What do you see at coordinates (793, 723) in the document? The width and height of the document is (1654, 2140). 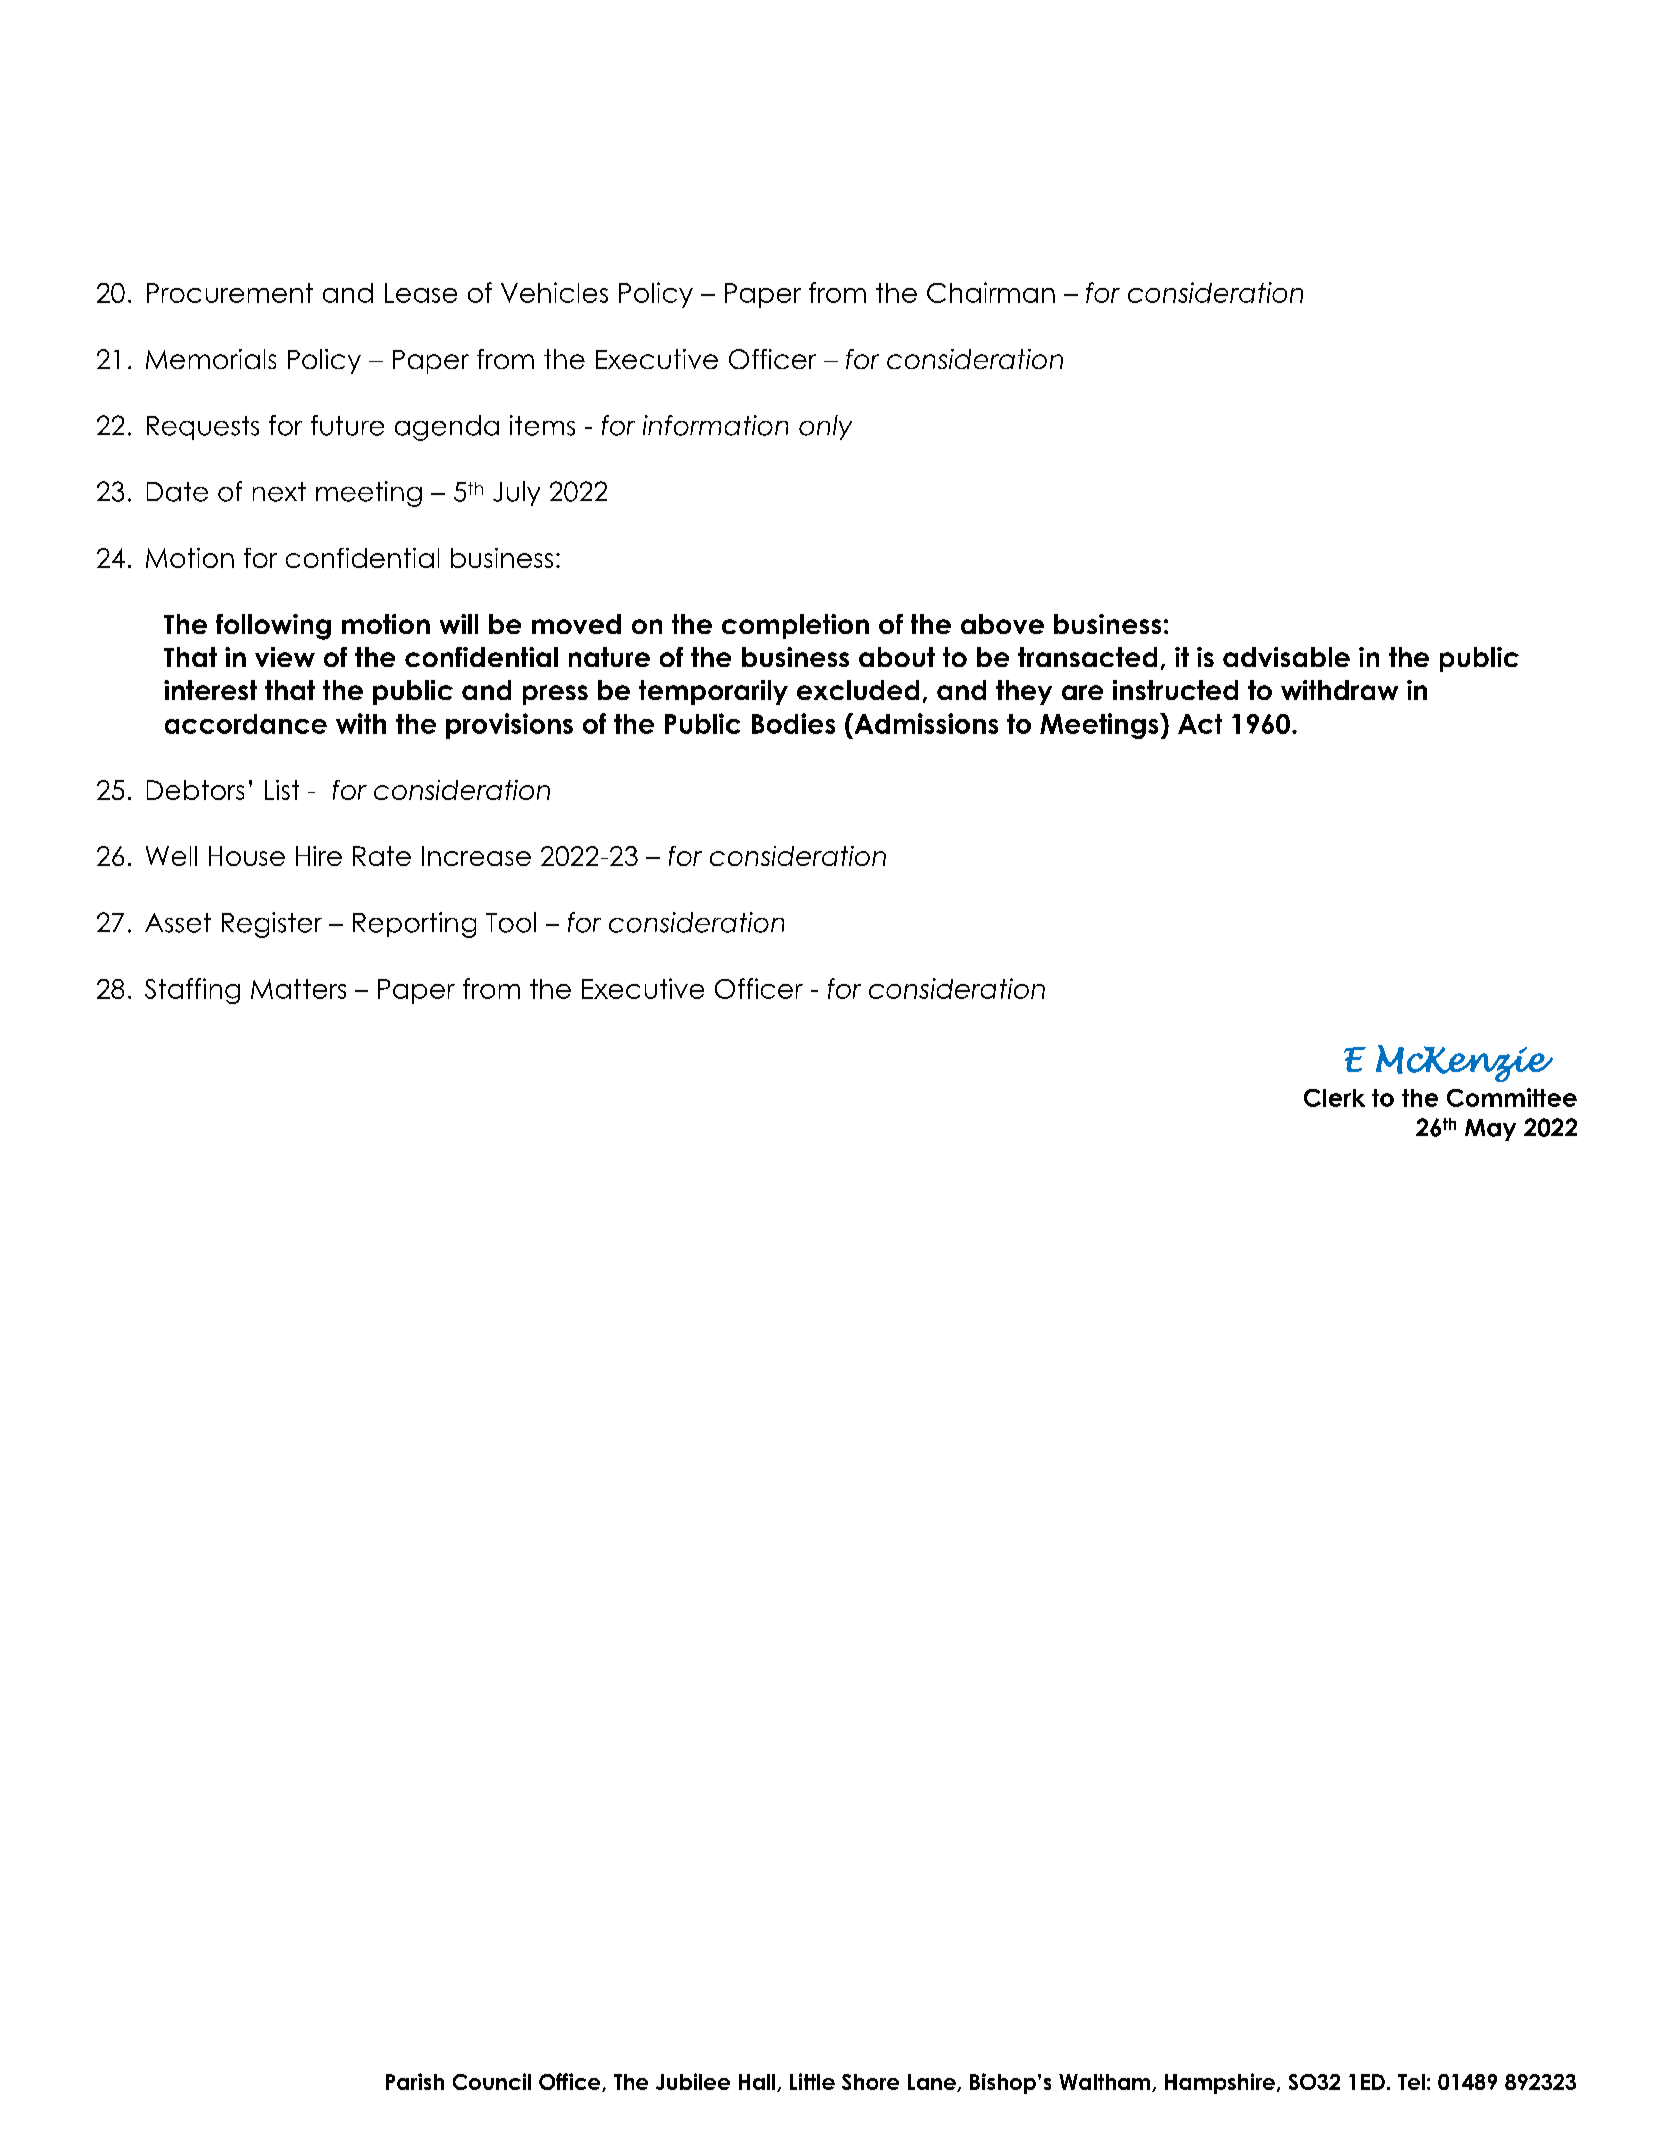 I see `Bodies` at bounding box center [793, 723].
